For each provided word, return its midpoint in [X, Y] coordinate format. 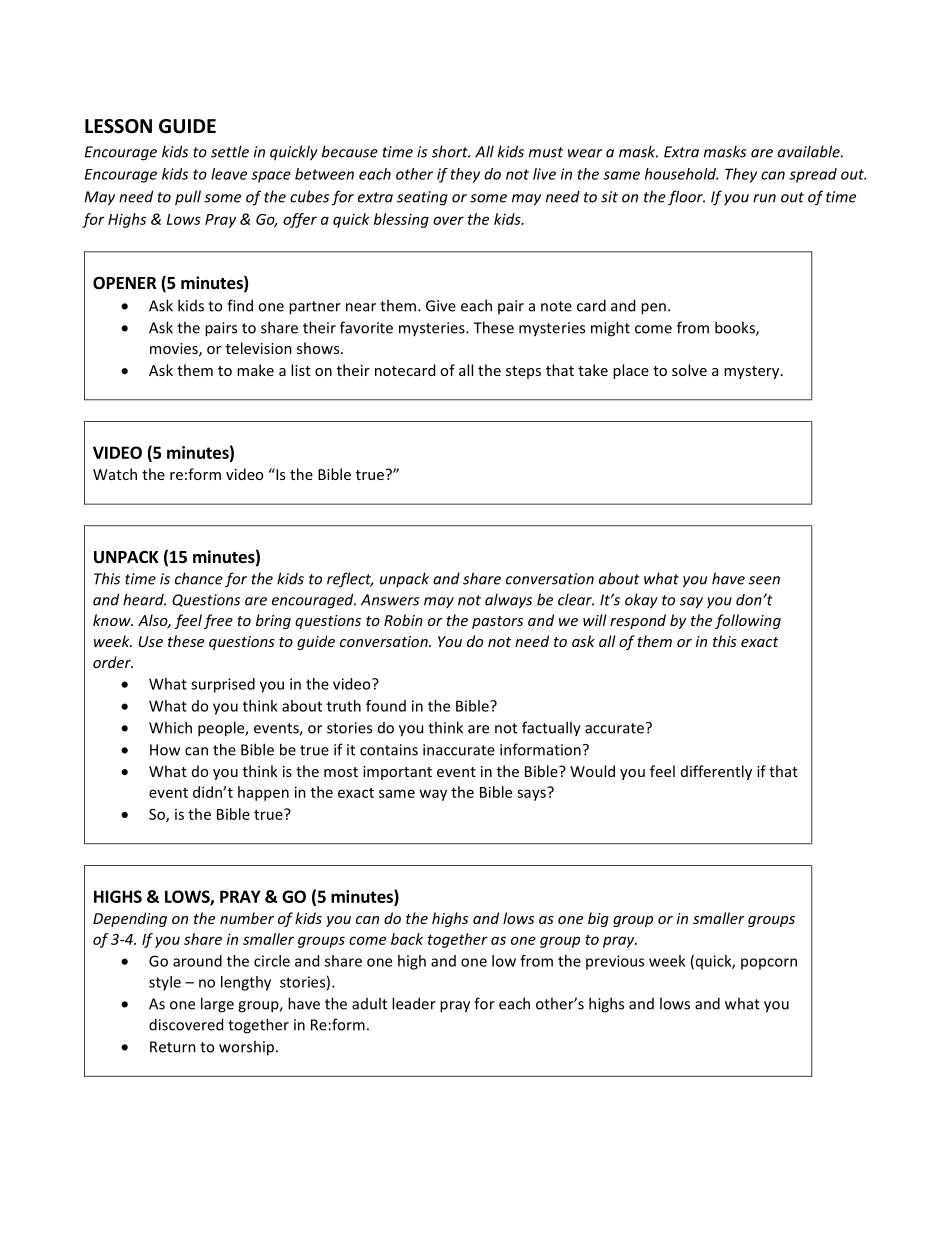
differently [716, 772]
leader [414, 1003]
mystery [753, 372]
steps [523, 372]
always [508, 601]
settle [230, 151]
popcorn [769, 964]
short [451, 151]
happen [263, 793]
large [217, 1005]
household [681, 174]
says [532, 794]
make [255, 370]
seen [764, 580]
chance [199, 578]
